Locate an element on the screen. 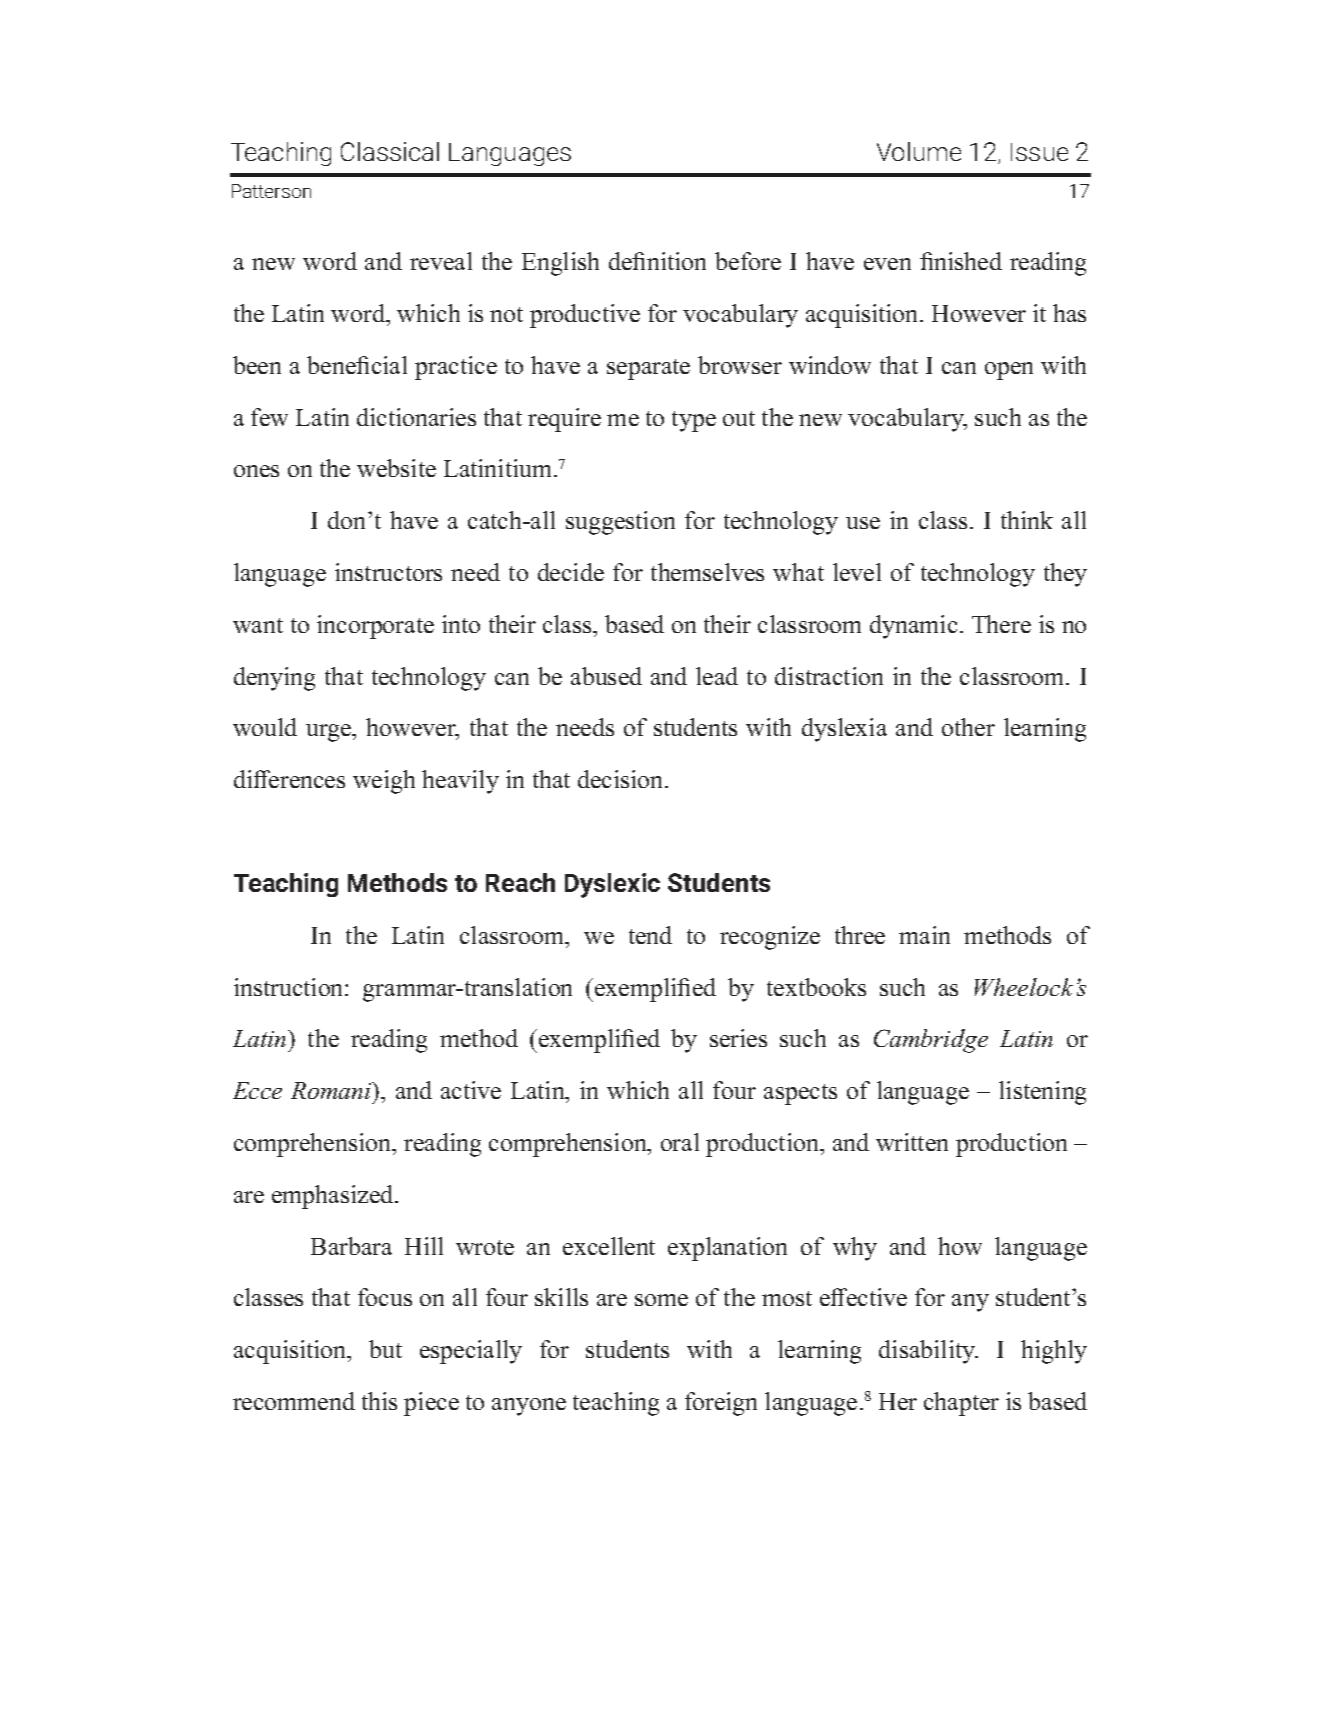  There is located at coordinates (1001, 624).
